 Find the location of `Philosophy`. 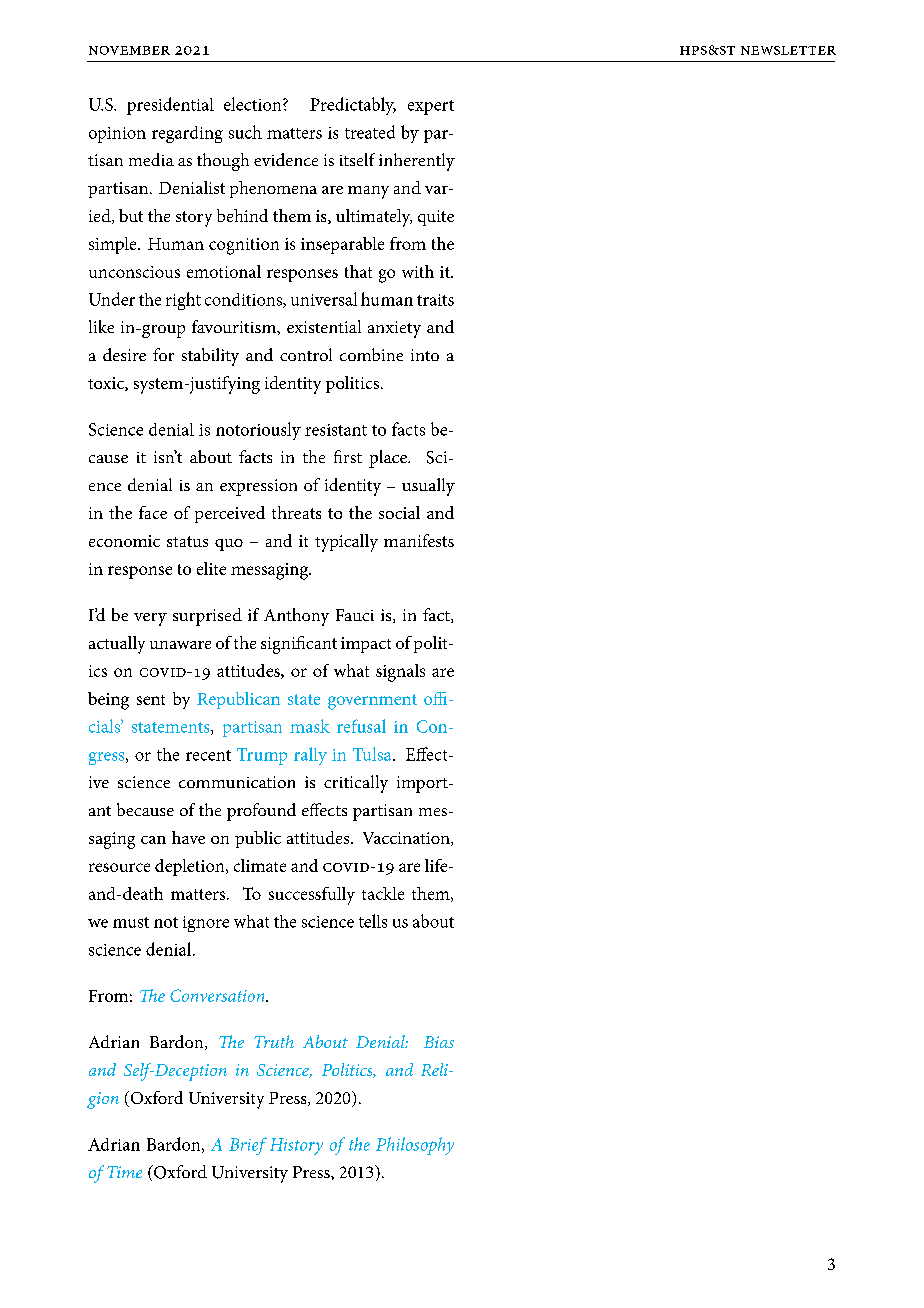

Philosophy is located at coordinates (415, 1146).
